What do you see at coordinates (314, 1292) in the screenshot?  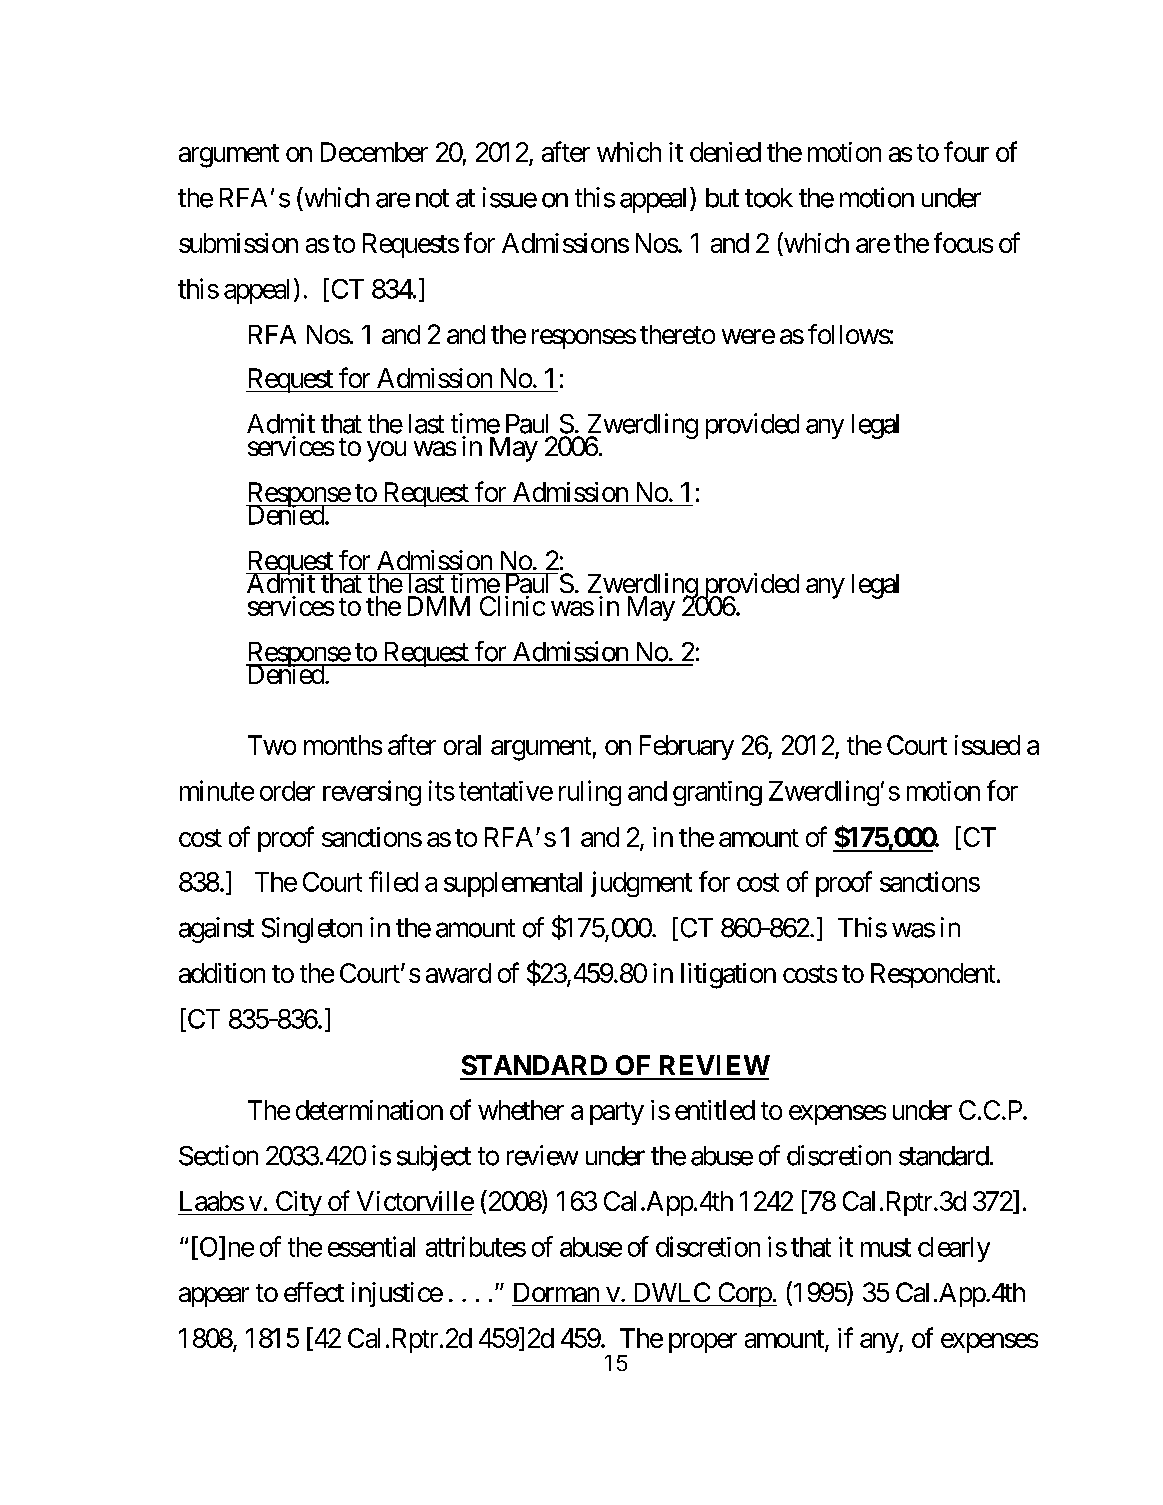 I see `effect` at bounding box center [314, 1292].
